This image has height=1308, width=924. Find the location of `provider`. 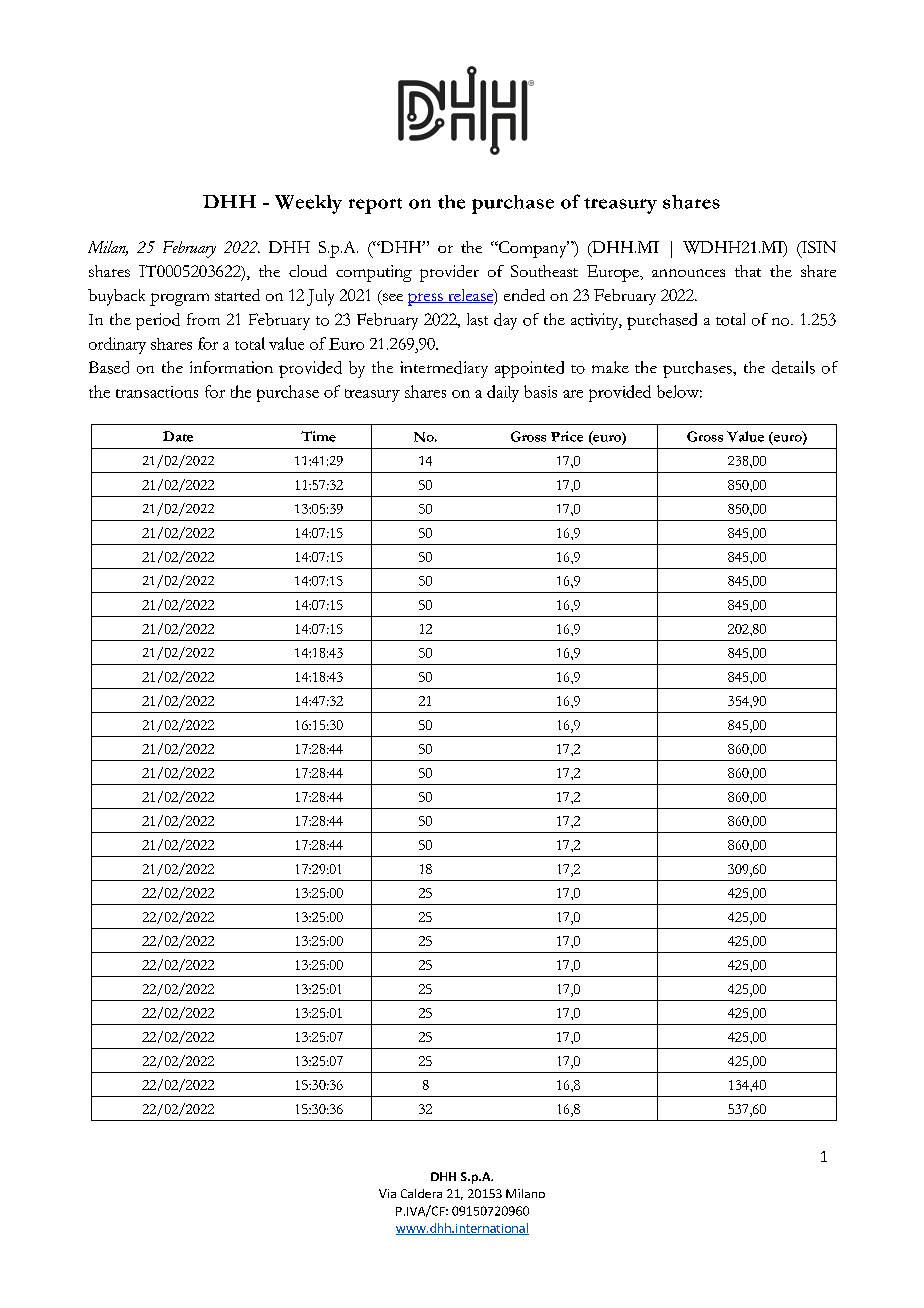

provider is located at coordinates (449, 273).
